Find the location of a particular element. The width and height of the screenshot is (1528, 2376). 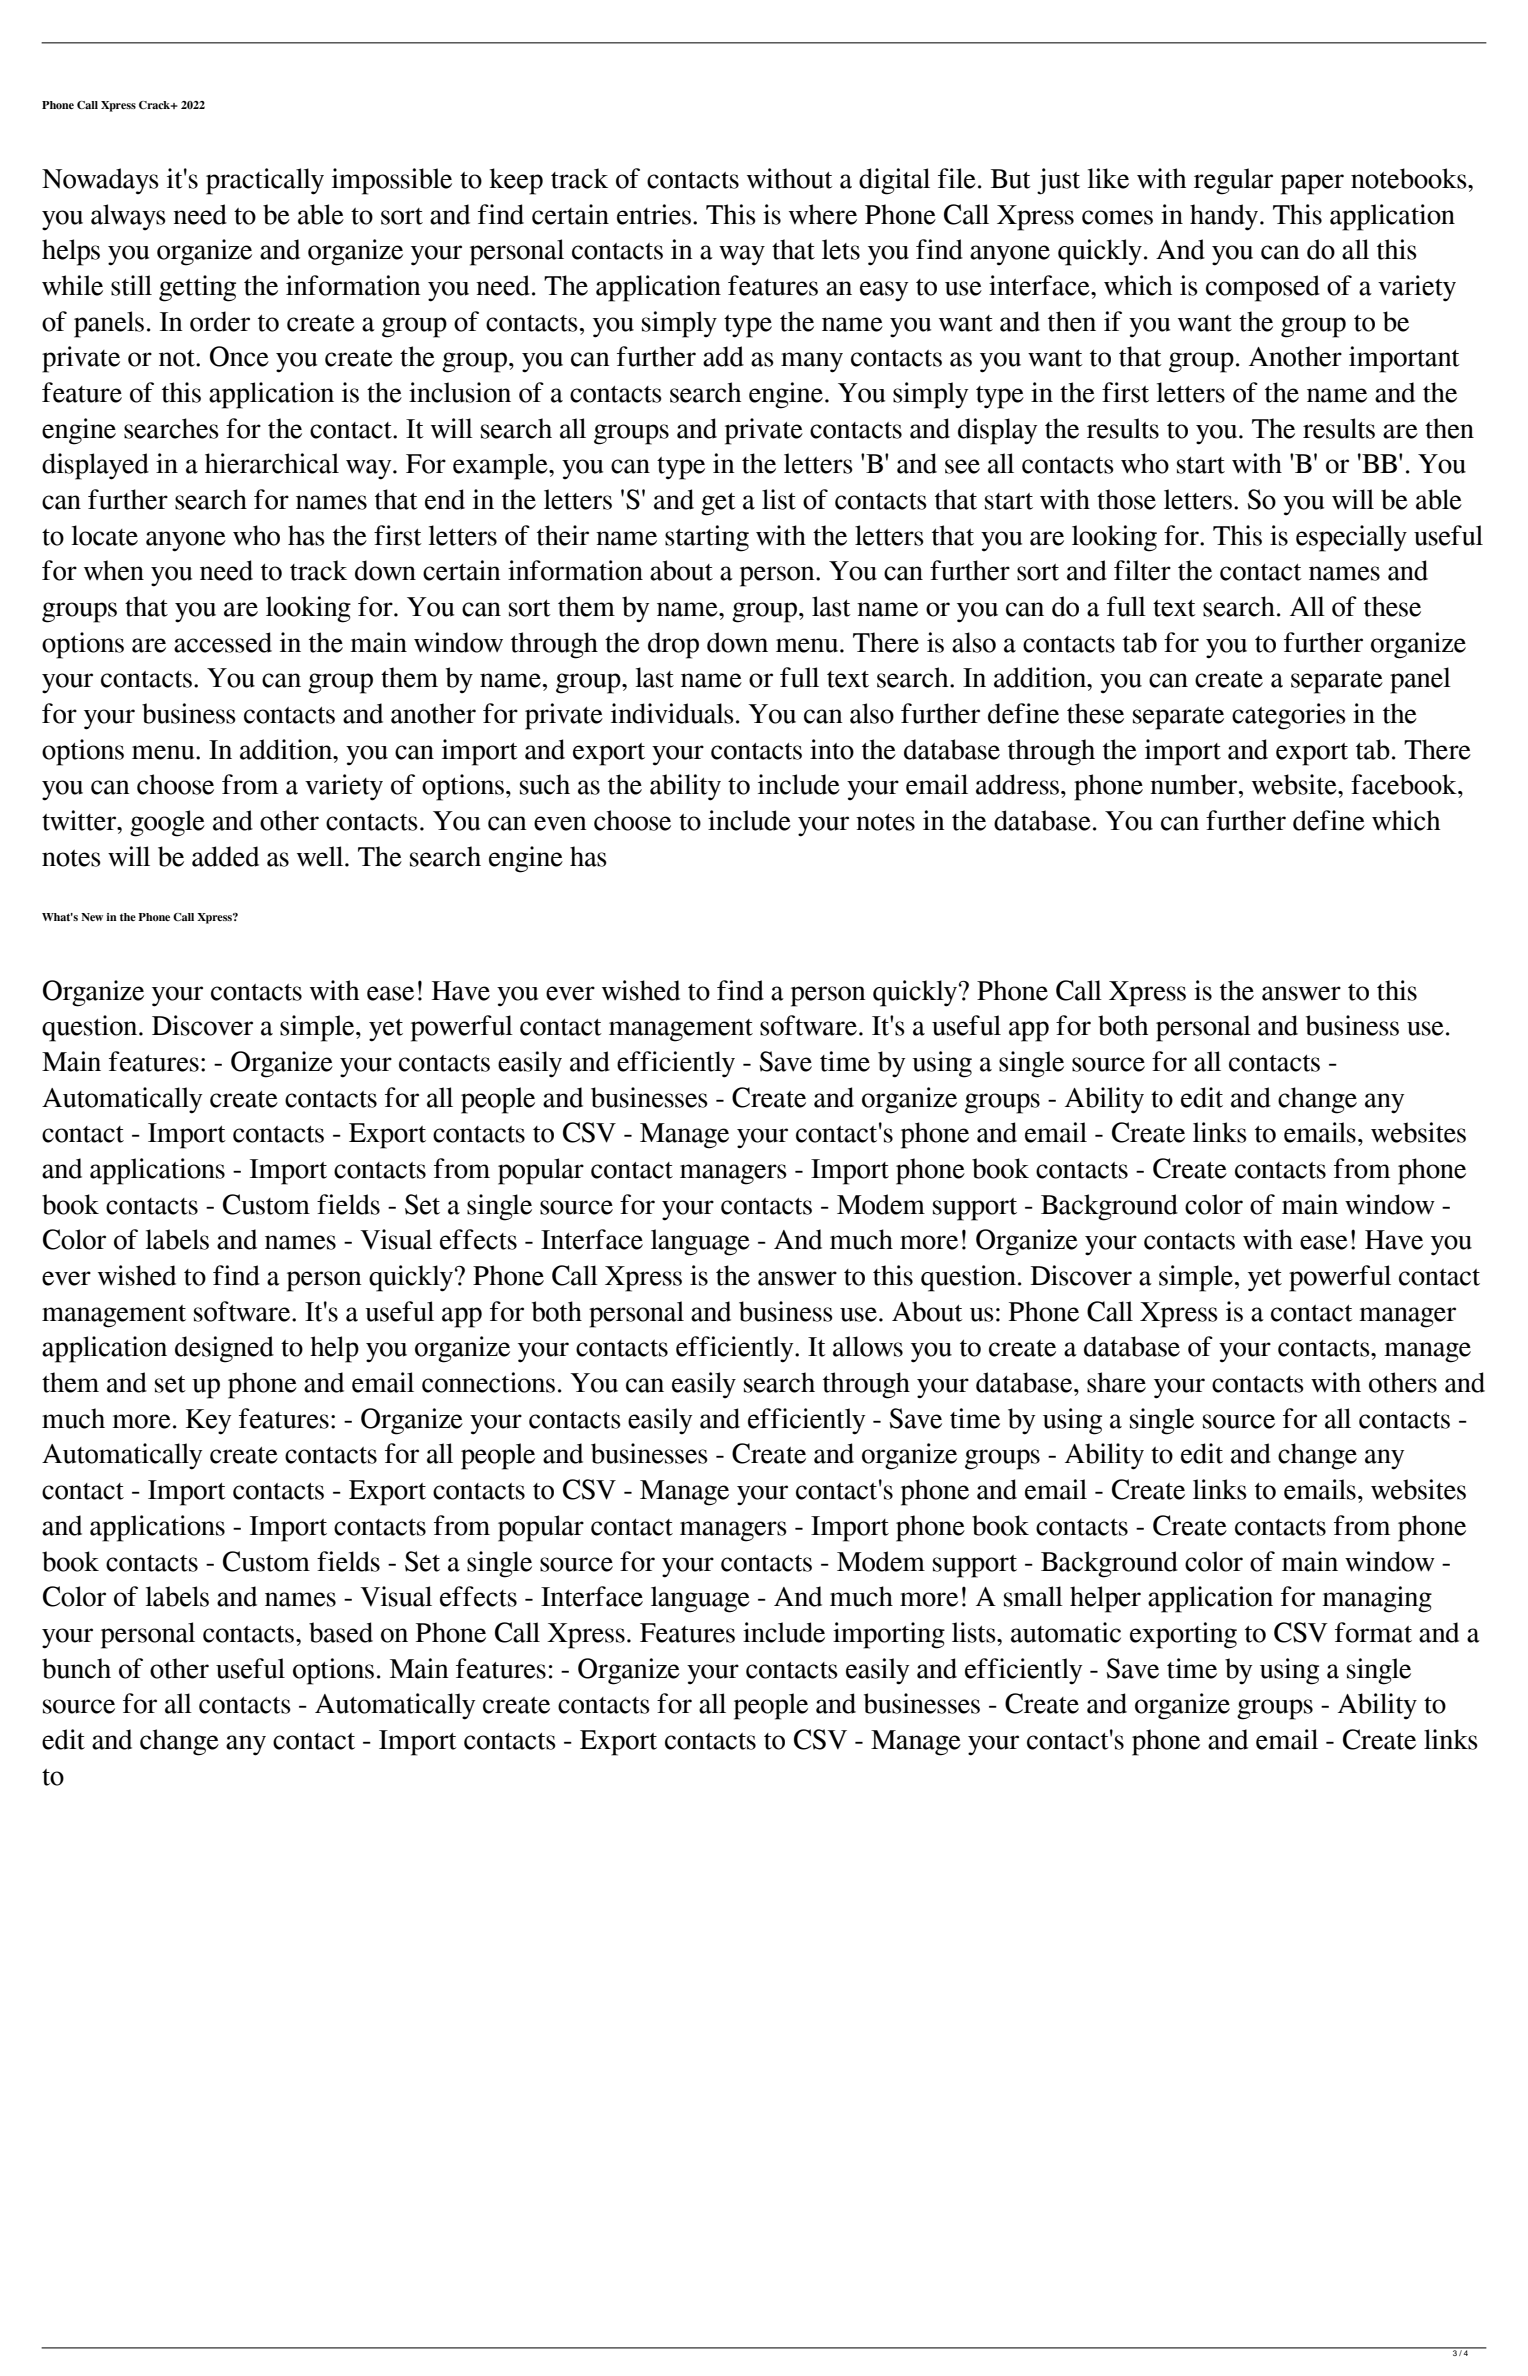

designed is located at coordinates (224, 1349).
